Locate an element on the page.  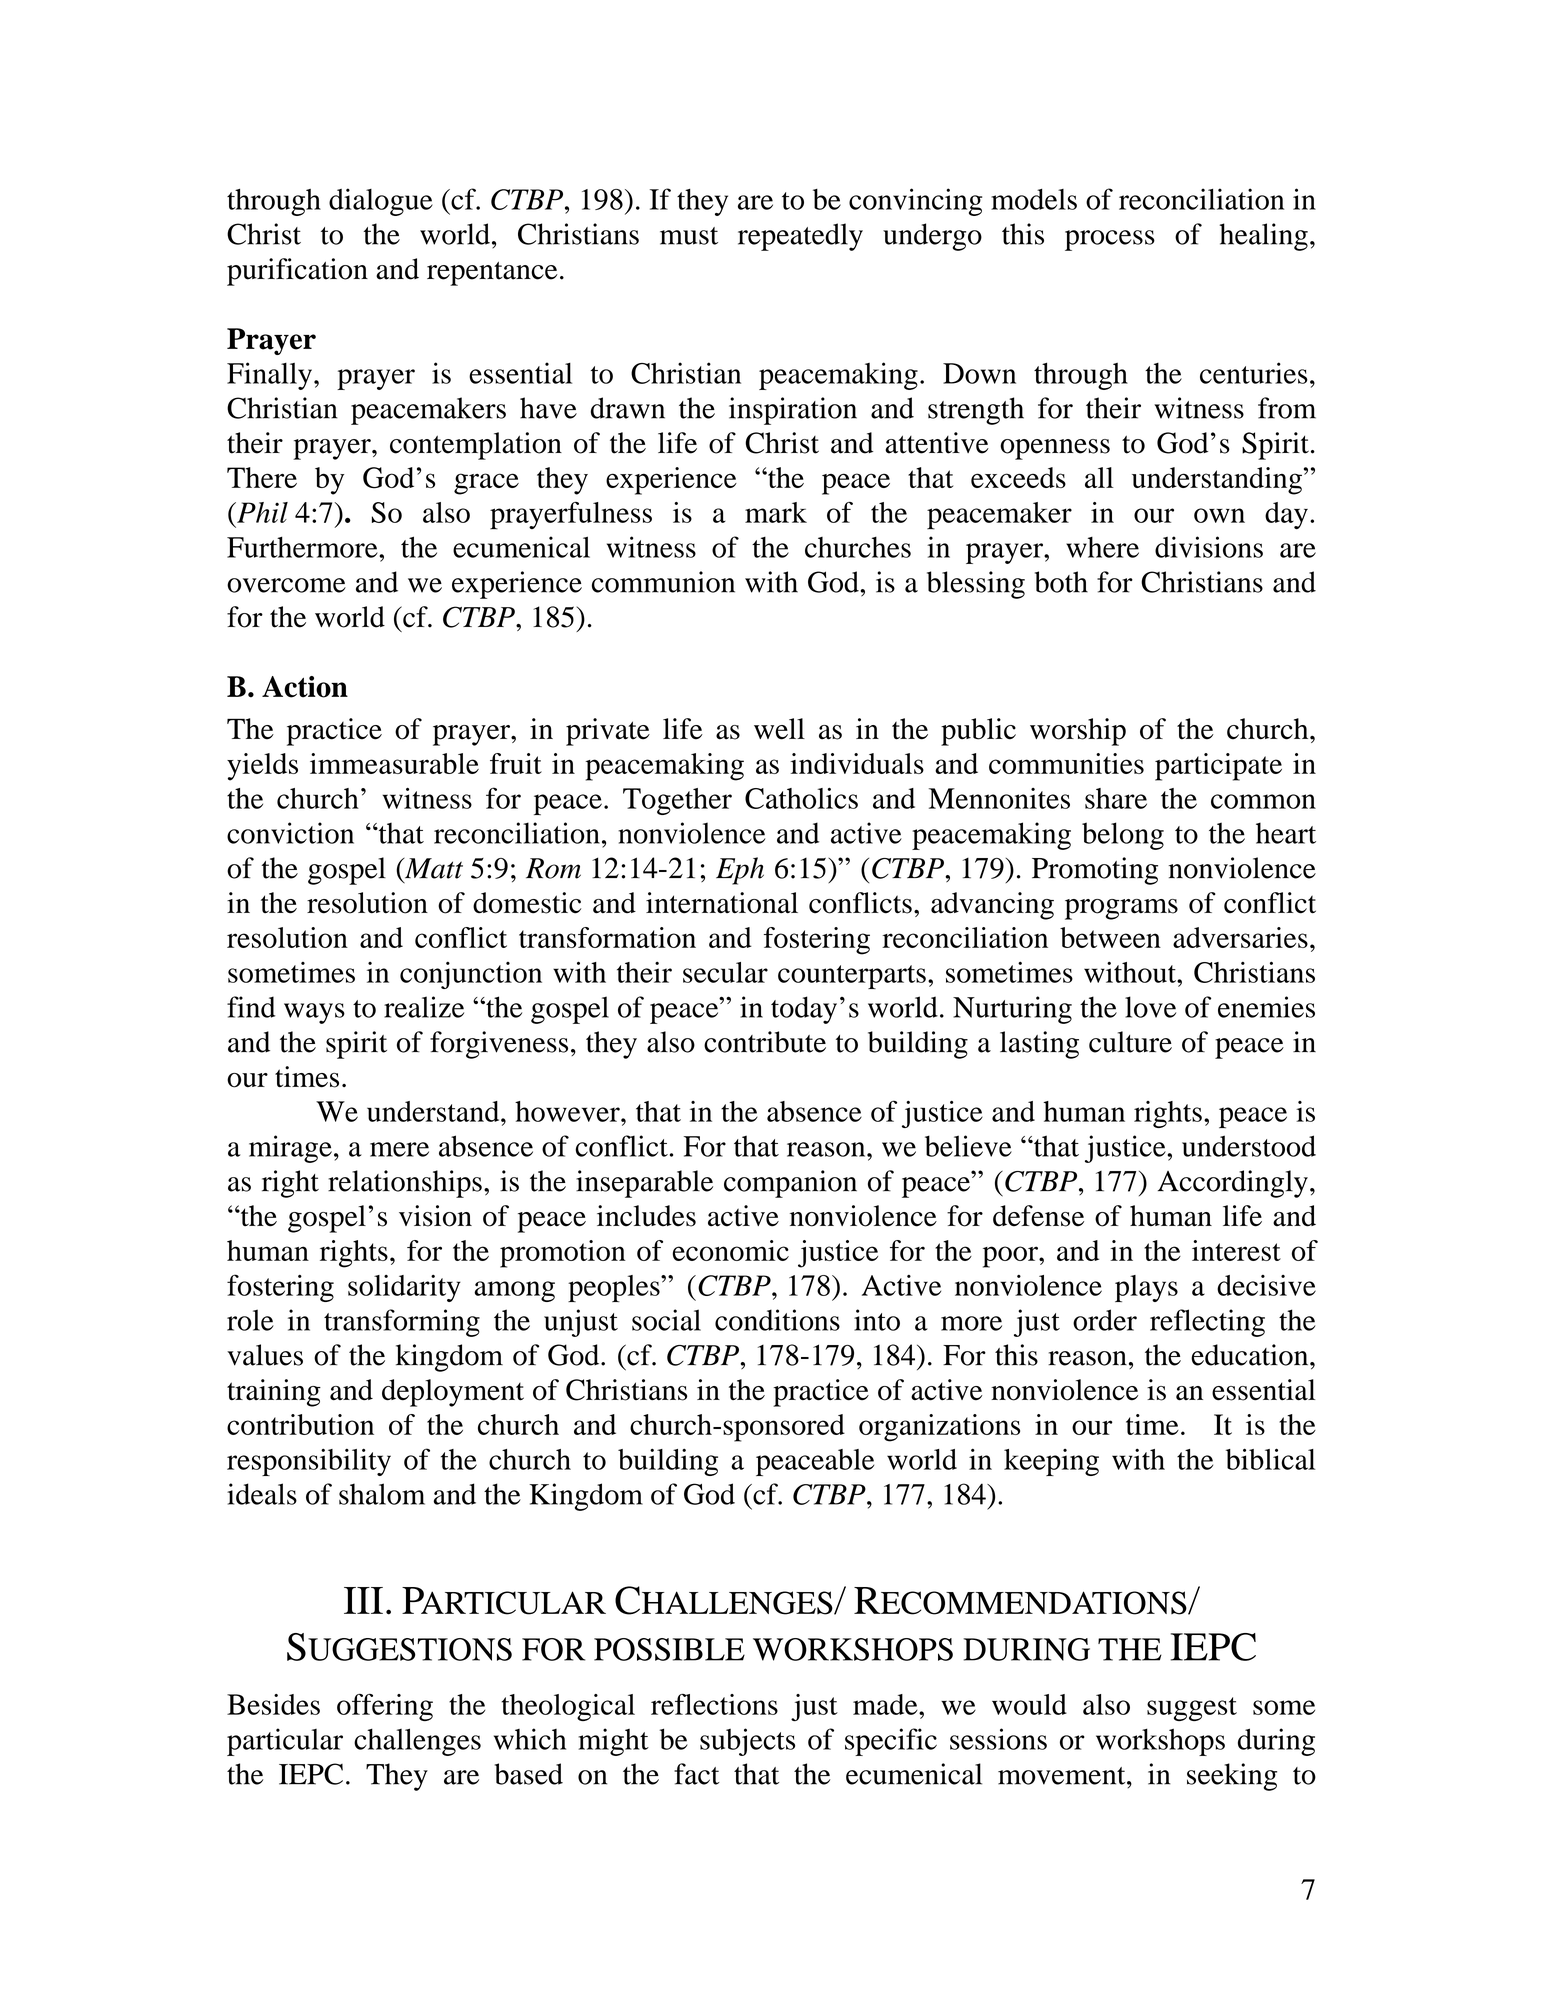
process is located at coordinates (1110, 240).
